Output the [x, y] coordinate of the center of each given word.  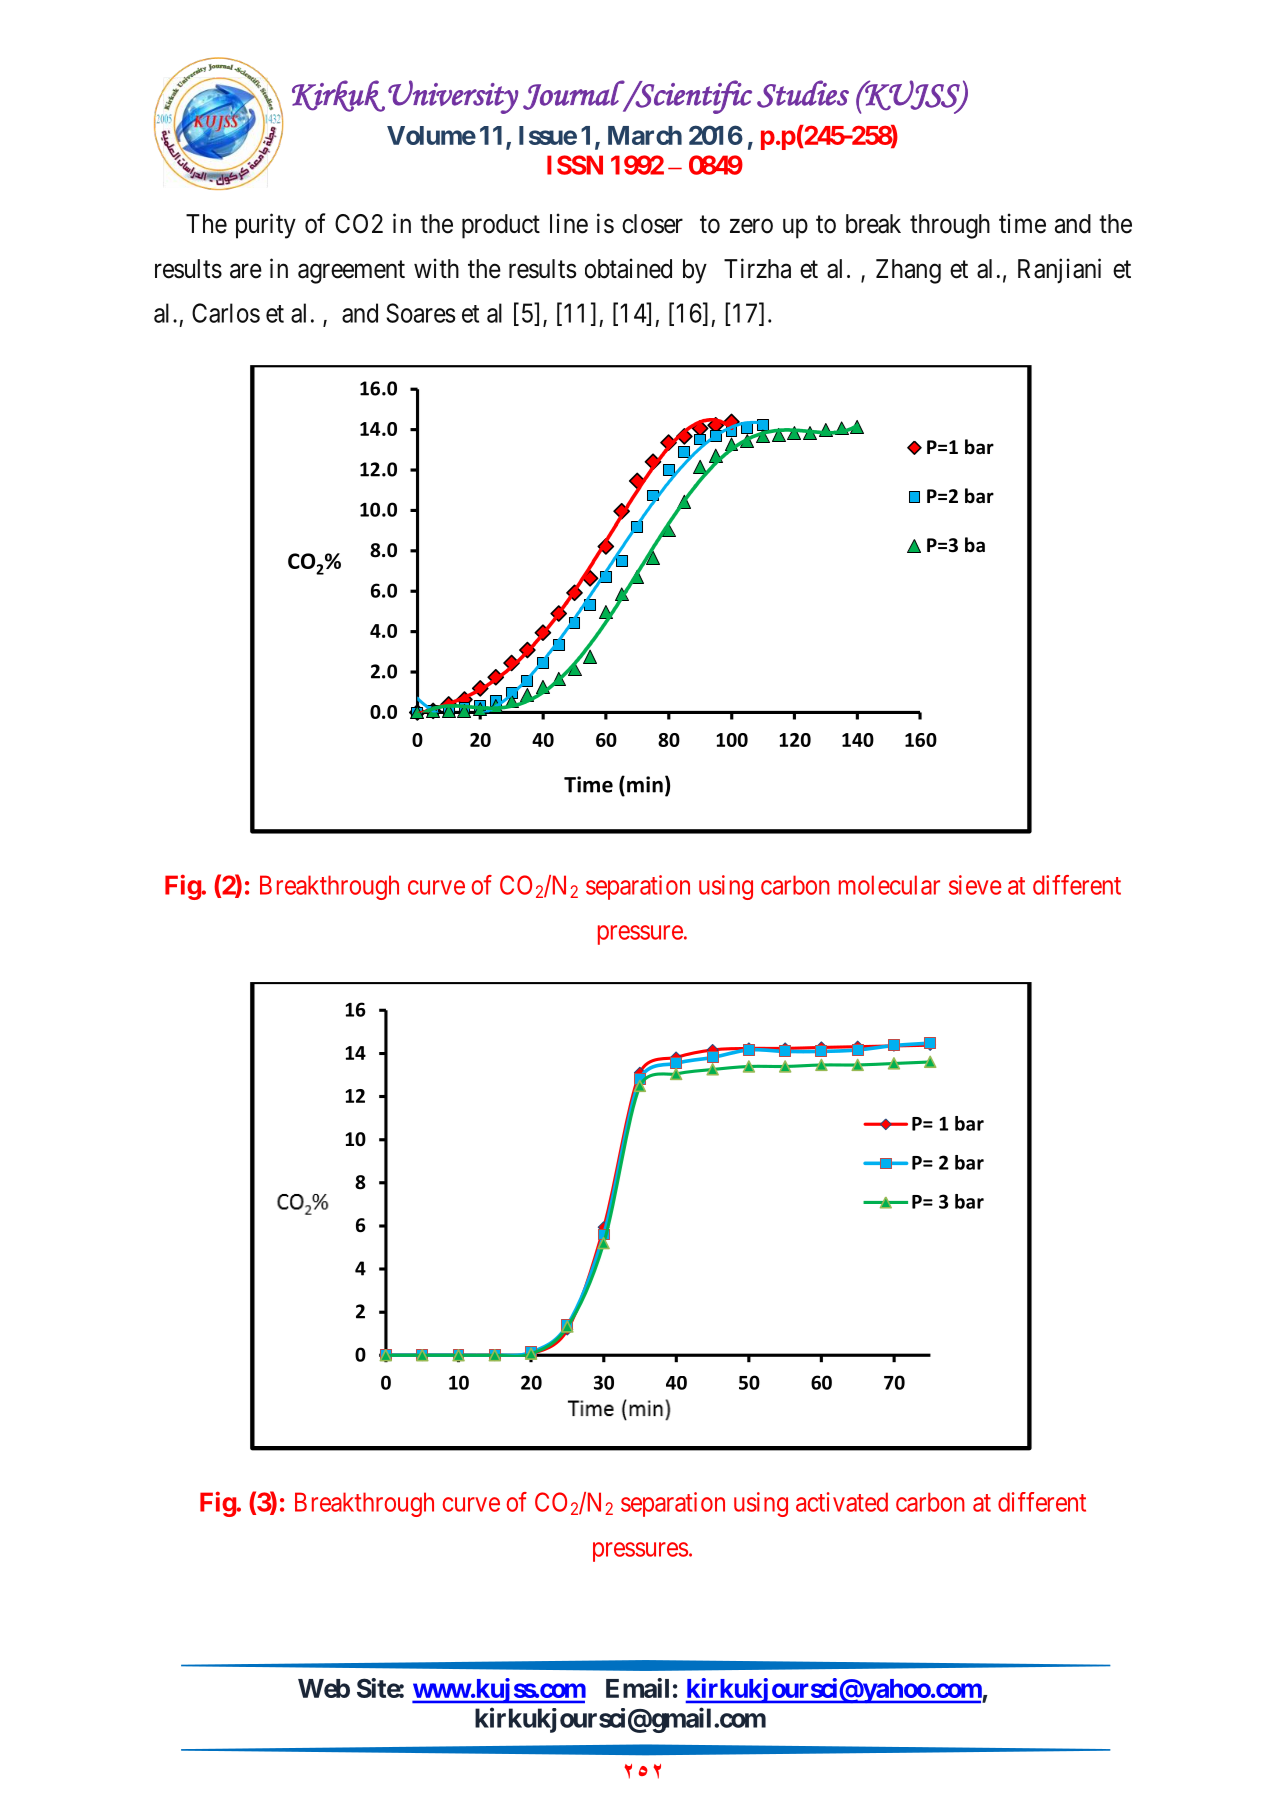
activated [842, 1502]
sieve [975, 885]
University [453, 97]
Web [324, 1688]
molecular [889, 885]
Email [637, 1688]
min [645, 784]
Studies [803, 94]
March [645, 135]
